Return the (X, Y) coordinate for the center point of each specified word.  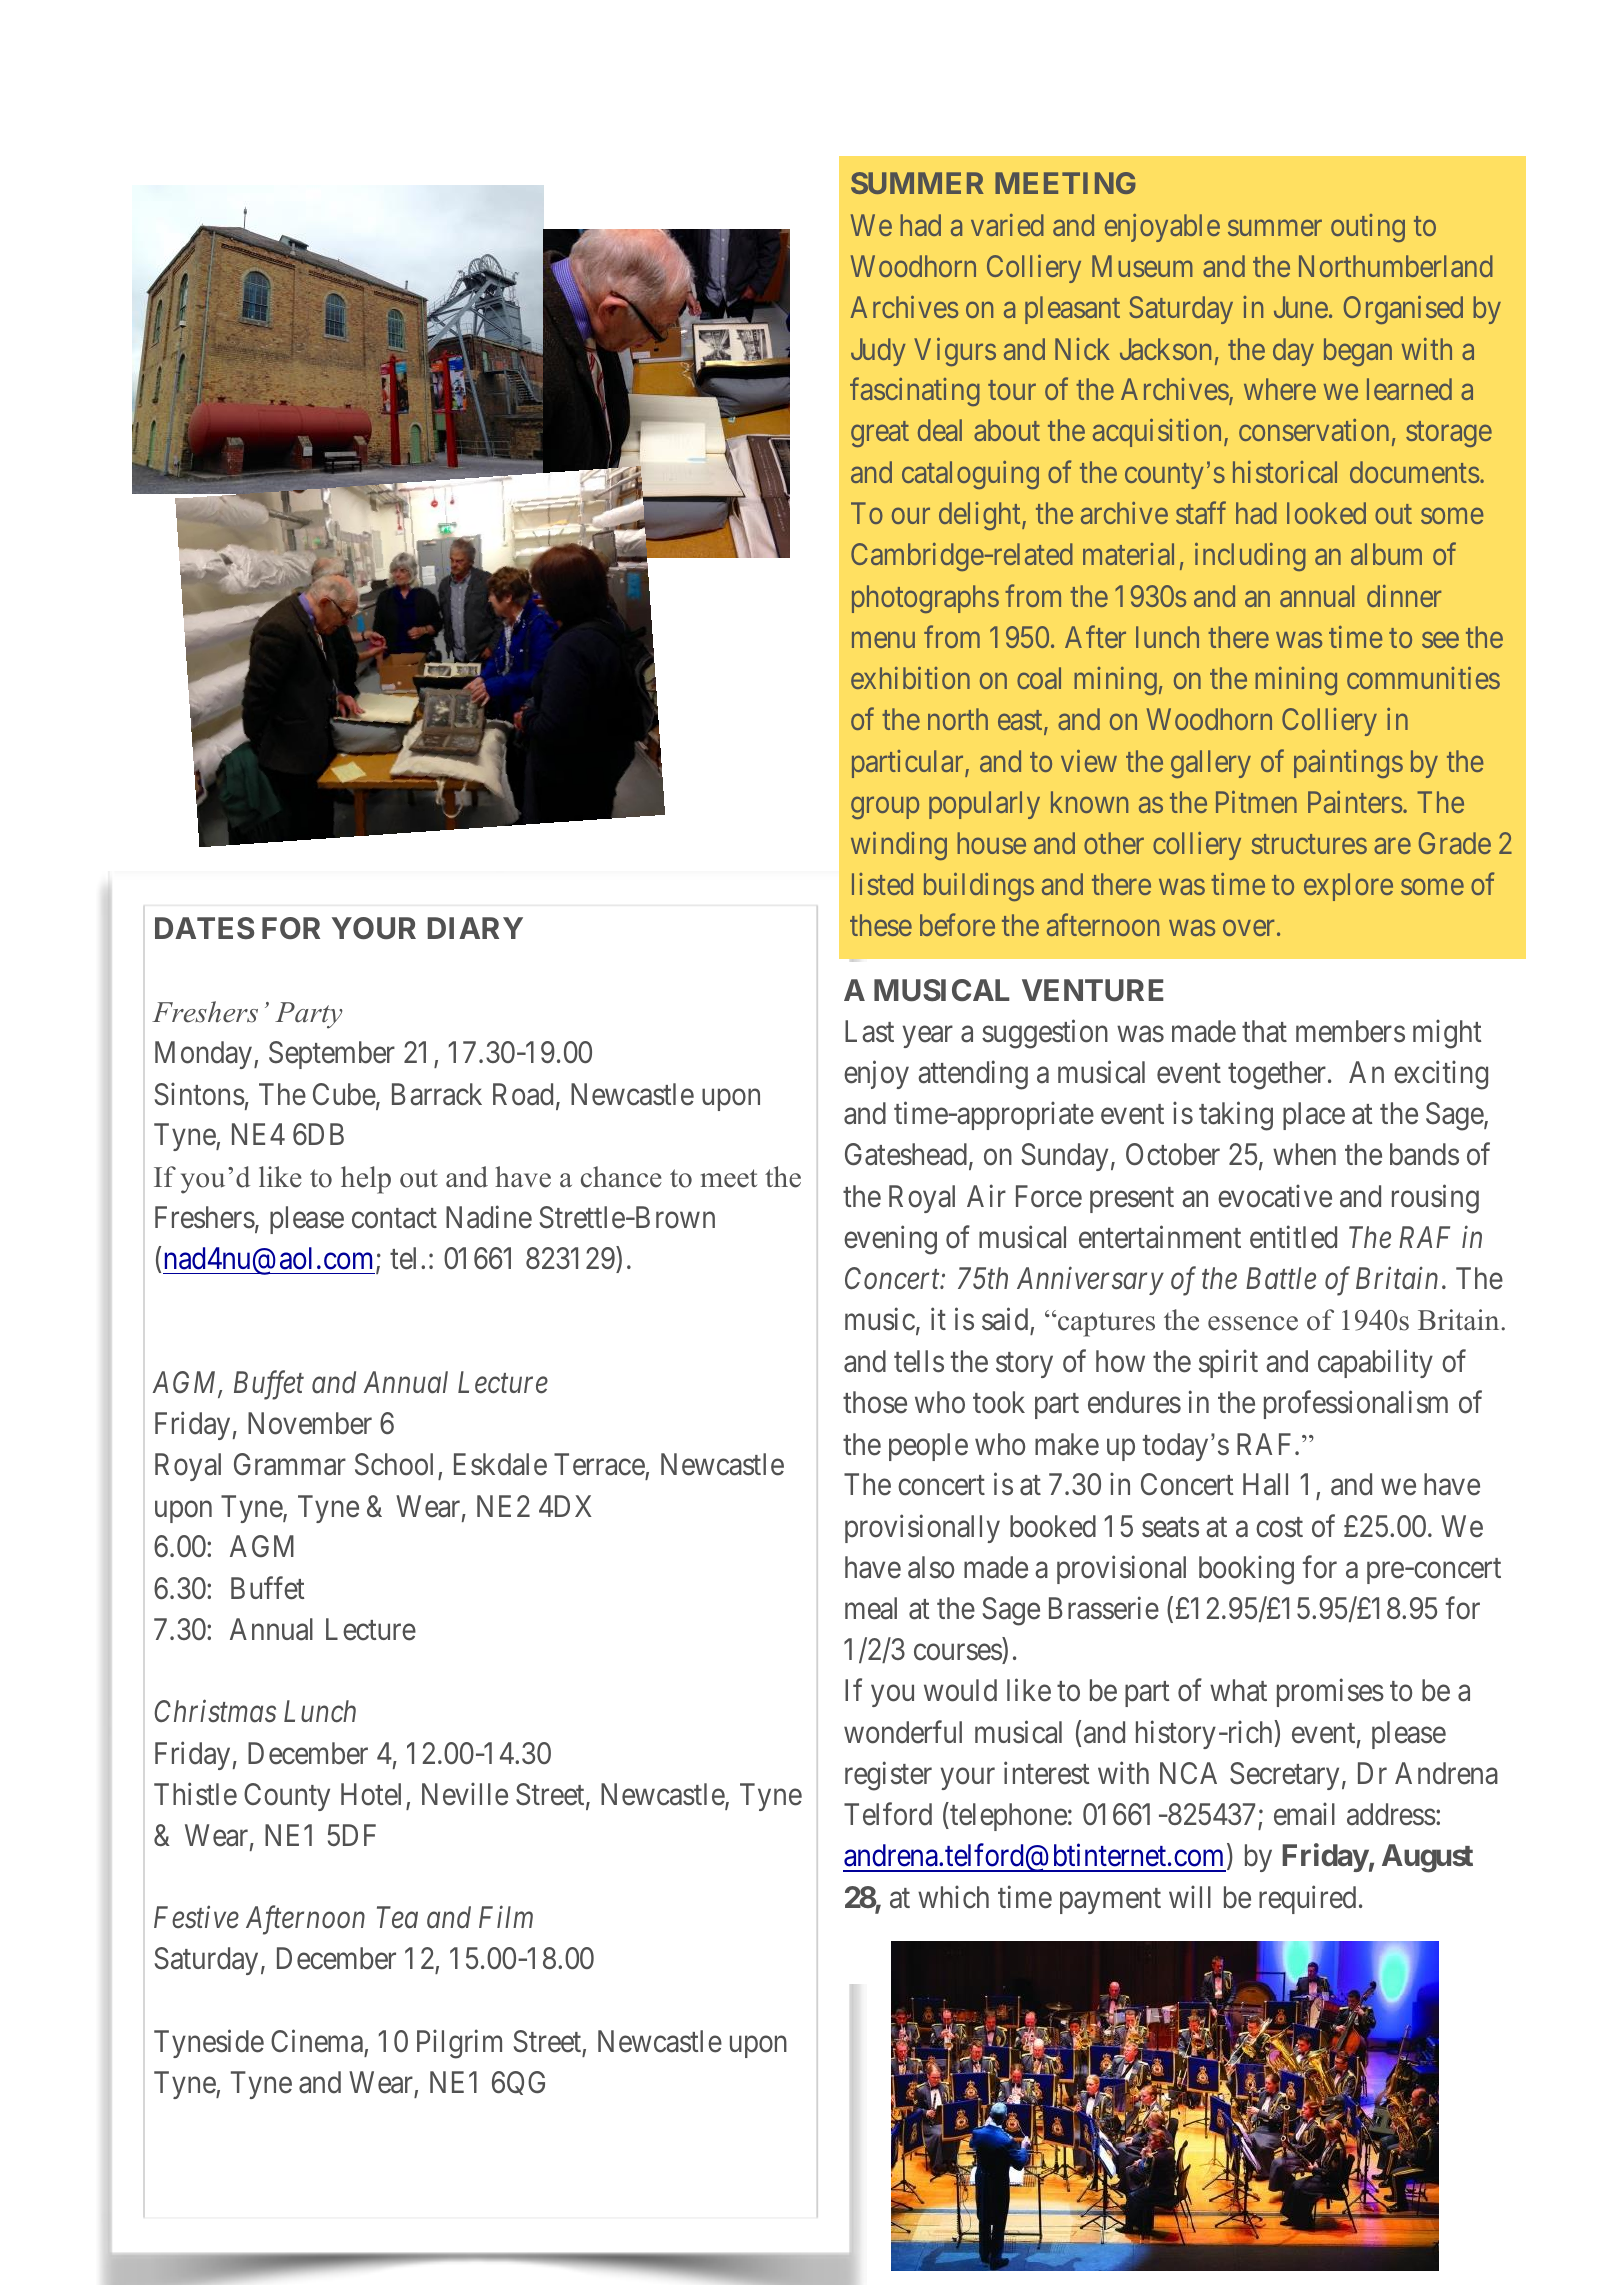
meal (871, 1608)
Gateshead (906, 1154)
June (1301, 307)
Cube (344, 1094)
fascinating (915, 392)
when (1304, 1154)
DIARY (475, 928)
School (397, 1466)
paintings (1348, 764)
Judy (878, 352)
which (953, 1897)
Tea (397, 1918)
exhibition (910, 678)
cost (1279, 1528)
